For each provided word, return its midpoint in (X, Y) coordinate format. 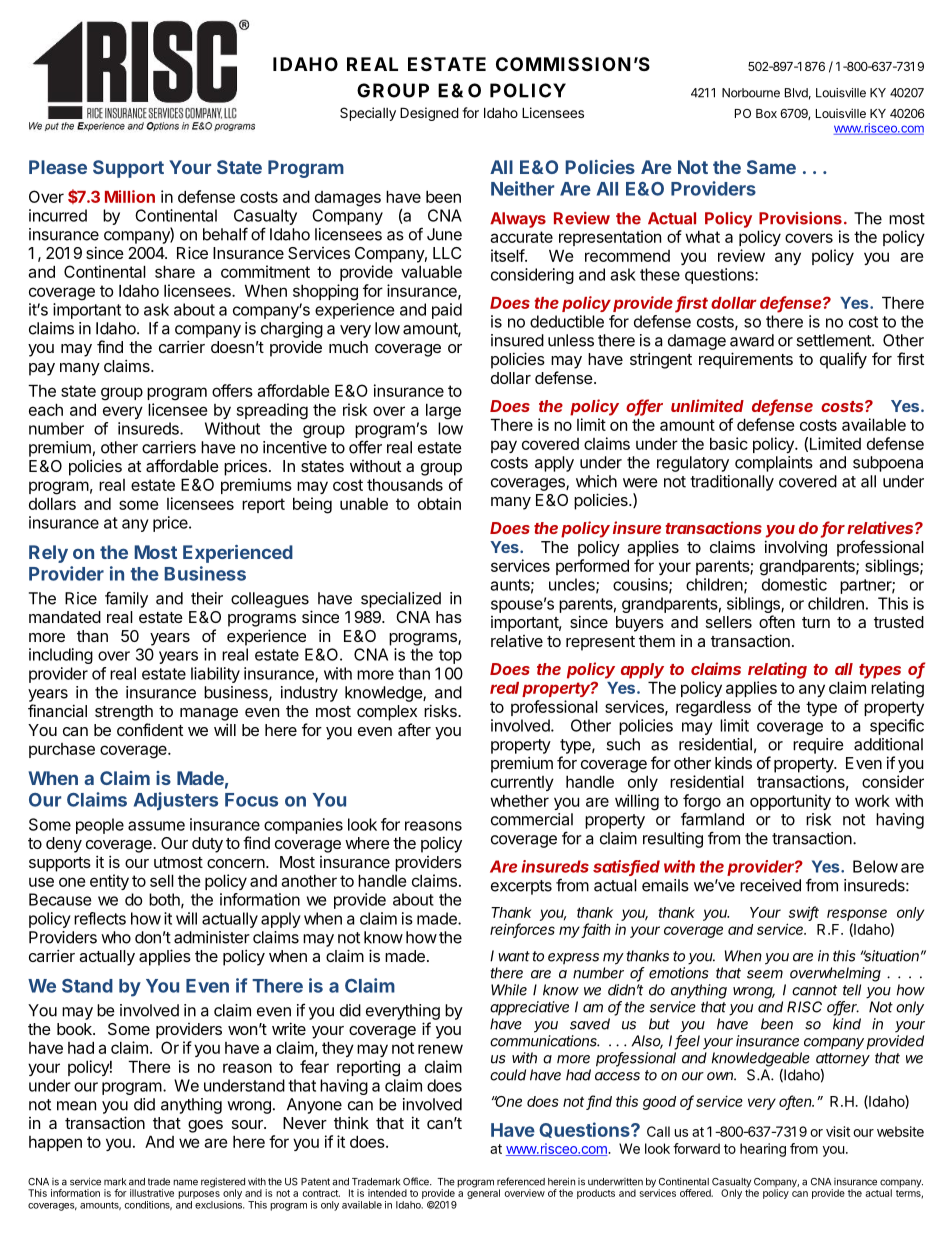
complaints (774, 464)
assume (156, 826)
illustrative (152, 1193)
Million (130, 196)
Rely (48, 554)
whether (519, 800)
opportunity (790, 802)
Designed (429, 114)
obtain (439, 503)
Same (771, 167)
